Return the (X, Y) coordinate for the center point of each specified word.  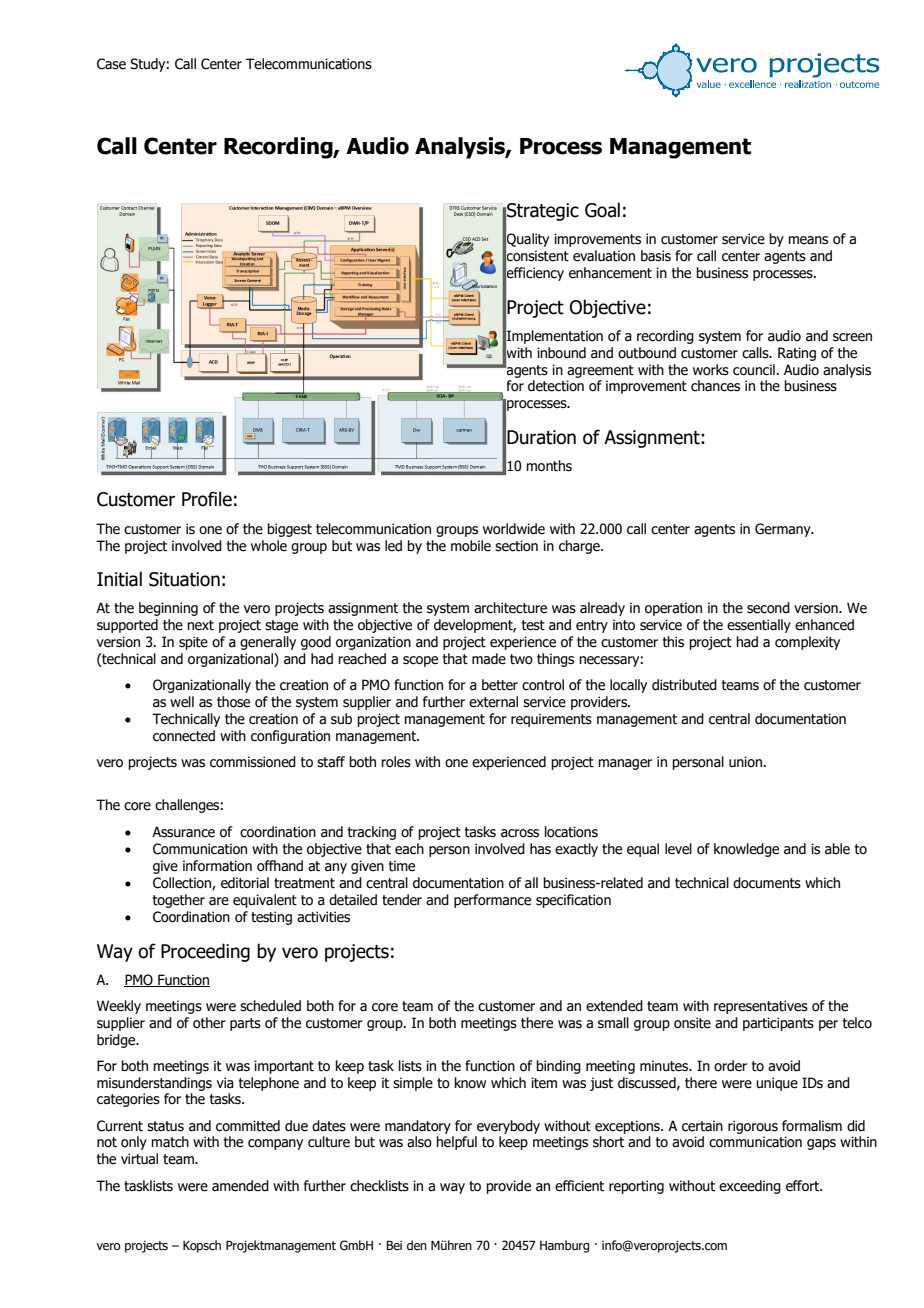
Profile (207, 499)
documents (767, 883)
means (808, 240)
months (549, 466)
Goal (602, 210)
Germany (784, 530)
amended (240, 1186)
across (520, 833)
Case (111, 64)
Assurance (183, 832)
